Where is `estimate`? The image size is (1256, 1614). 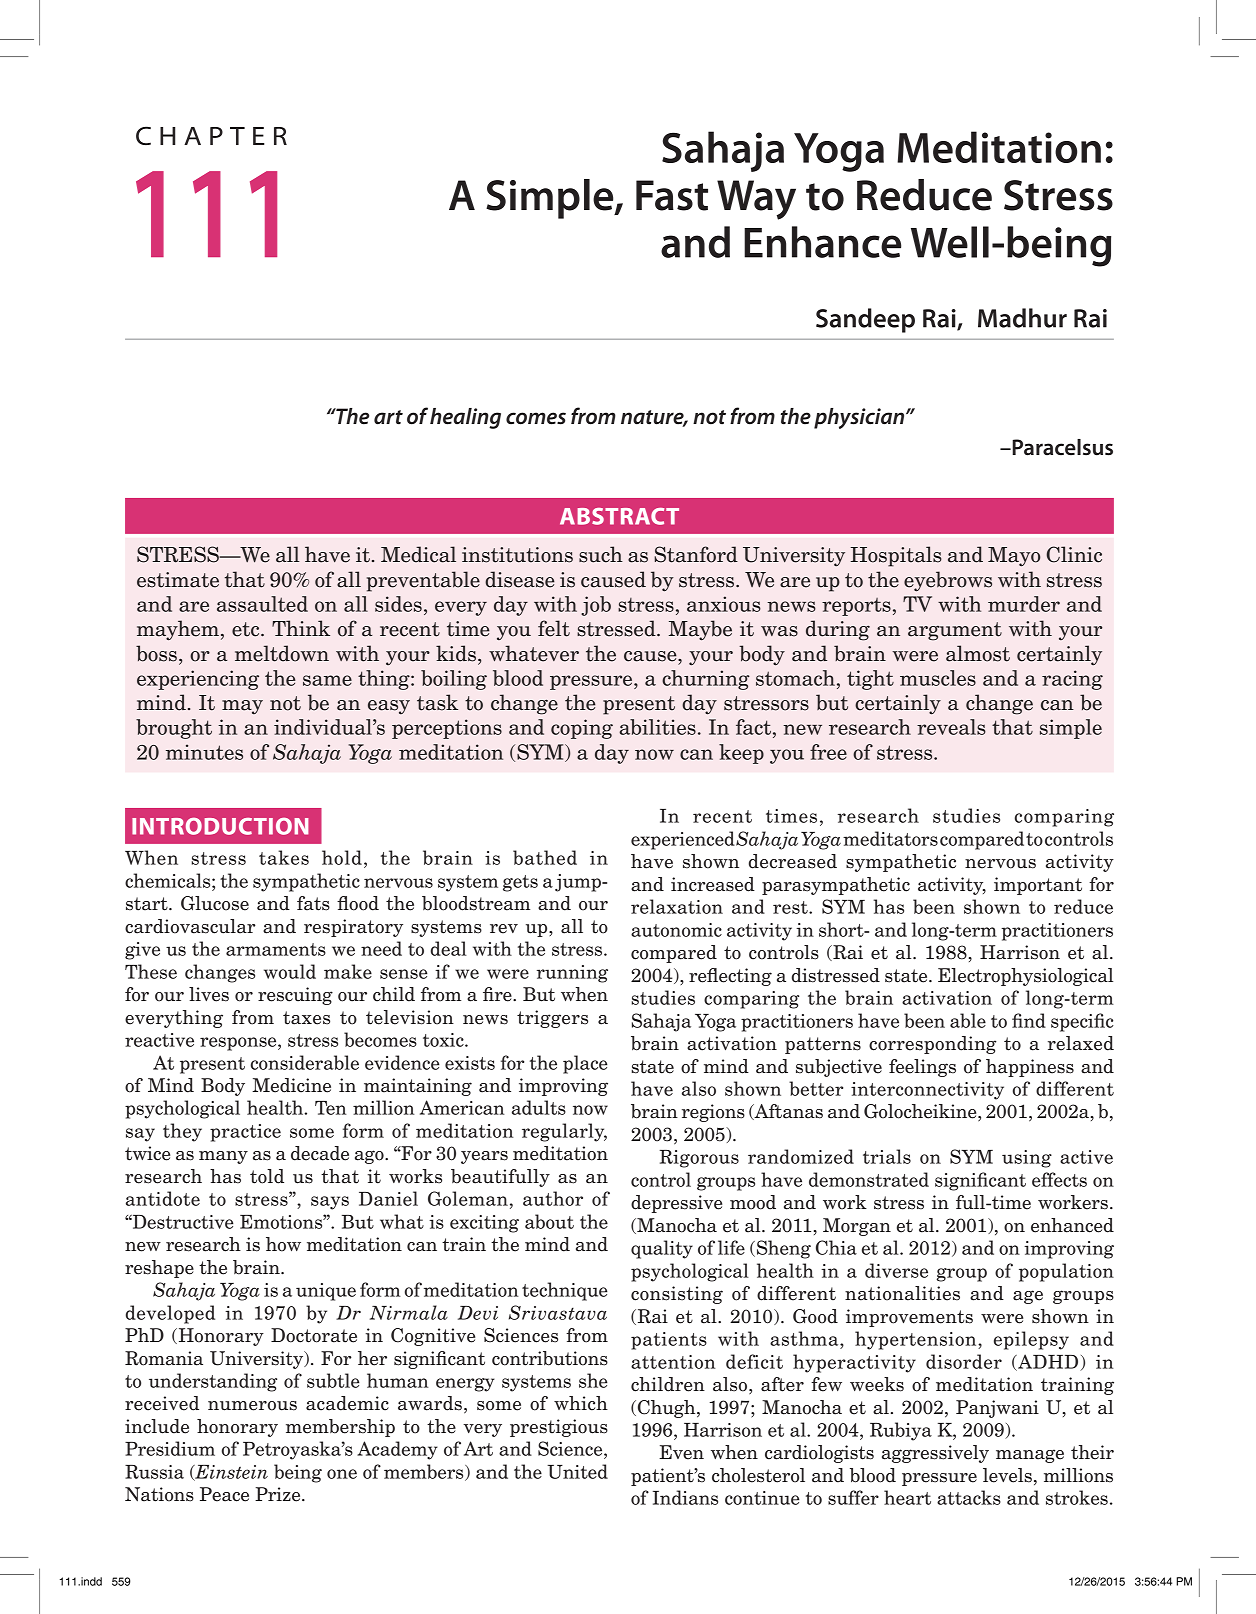 estimate is located at coordinates (178, 580).
